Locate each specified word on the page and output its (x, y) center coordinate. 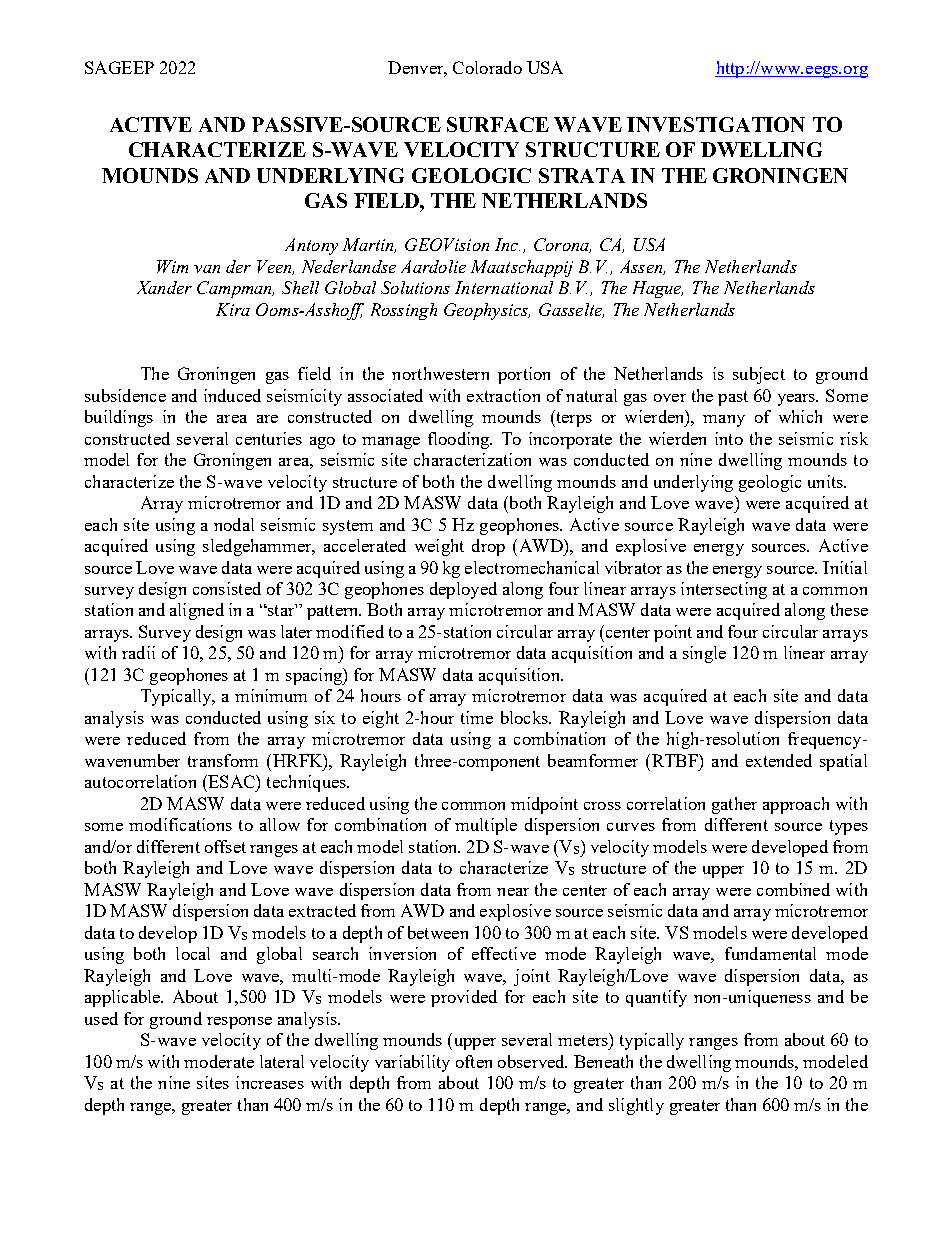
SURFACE (498, 124)
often (474, 1061)
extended (779, 760)
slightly (636, 1106)
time (477, 717)
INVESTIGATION (716, 124)
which (800, 416)
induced (232, 395)
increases (270, 1082)
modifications (180, 824)
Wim (172, 266)
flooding (460, 440)
